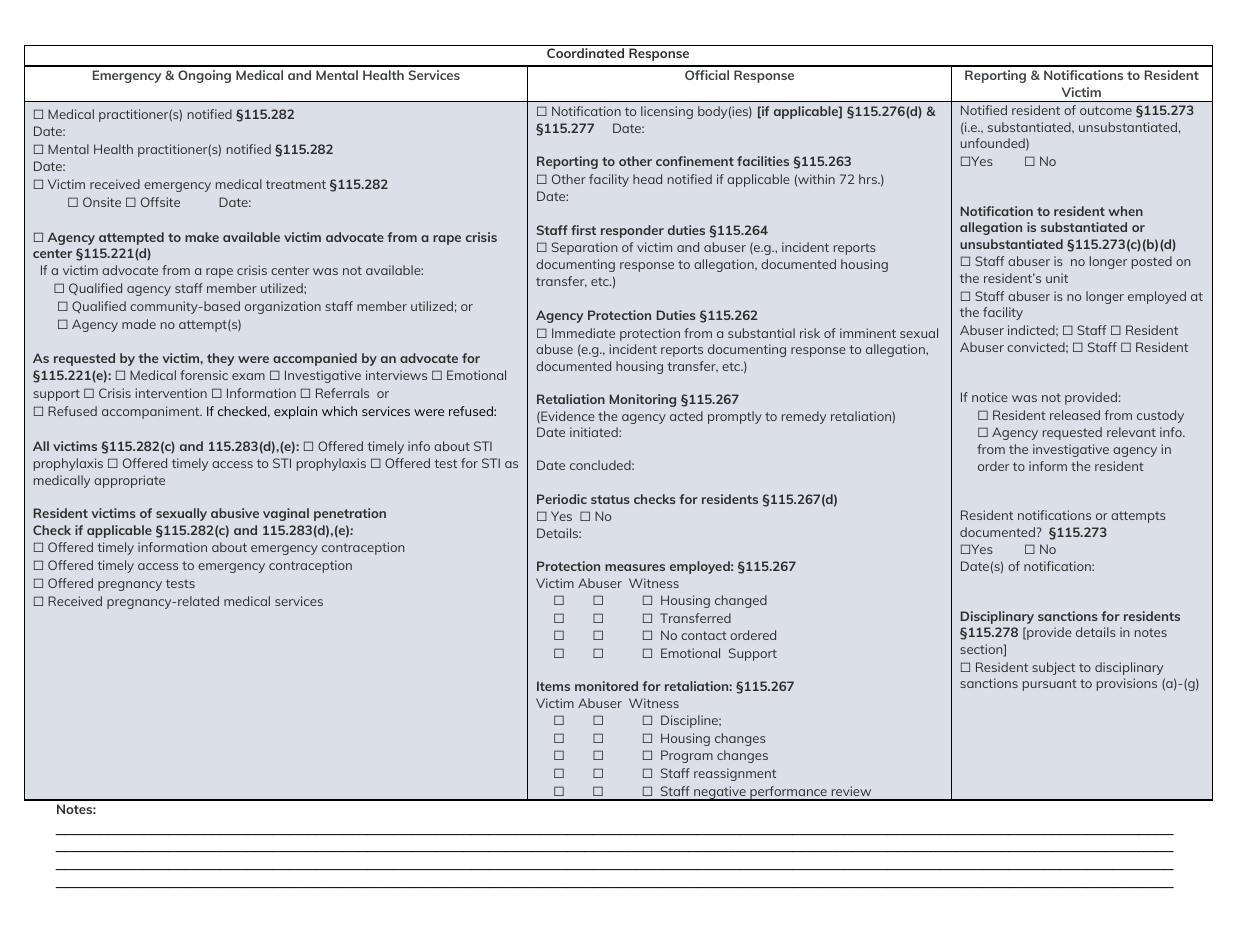 The image size is (1233, 952). What do you see at coordinates (295, 412) in the screenshot?
I see `explain` at bounding box center [295, 412].
